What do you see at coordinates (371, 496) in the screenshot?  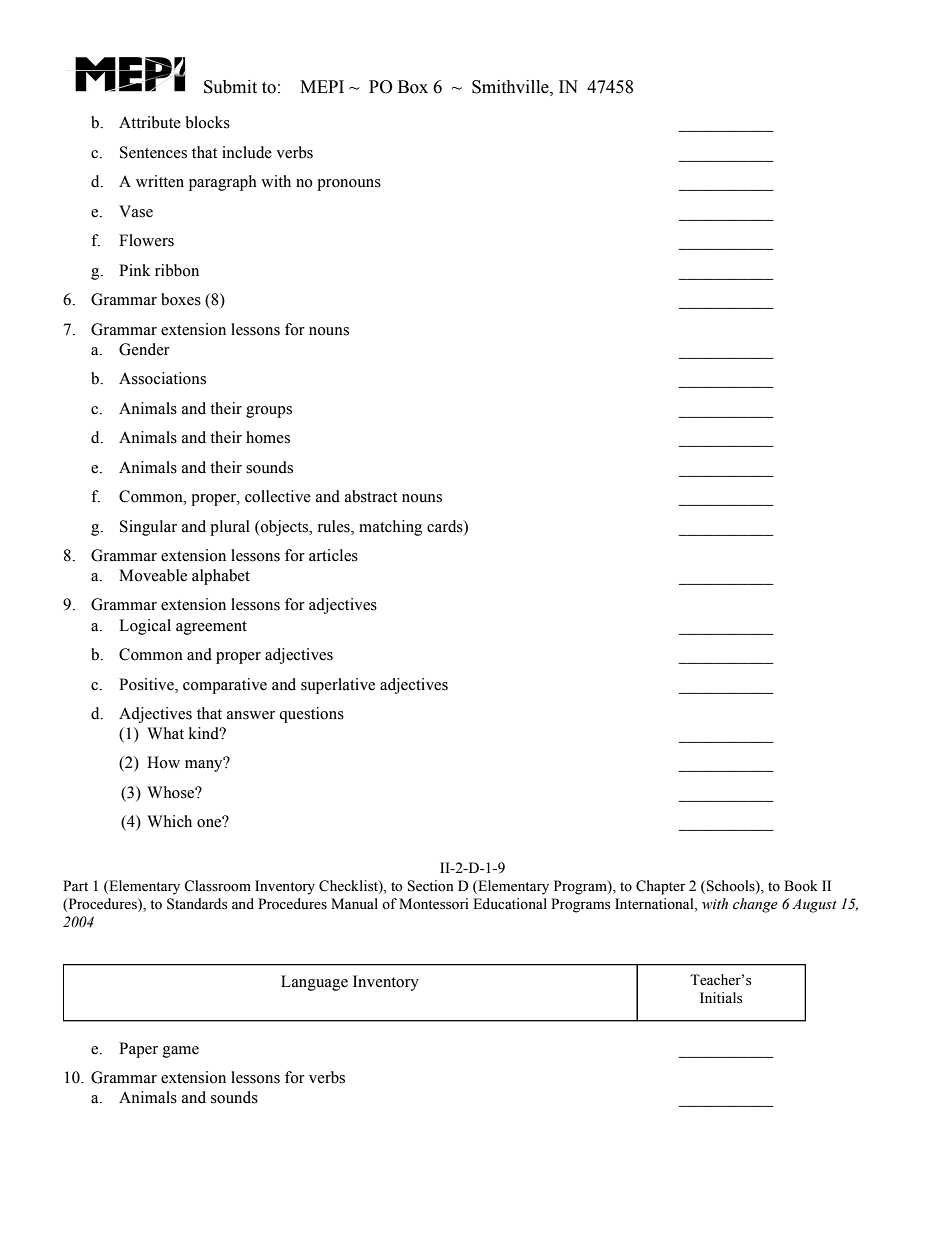 I see `abstract` at bounding box center [371, 496].
